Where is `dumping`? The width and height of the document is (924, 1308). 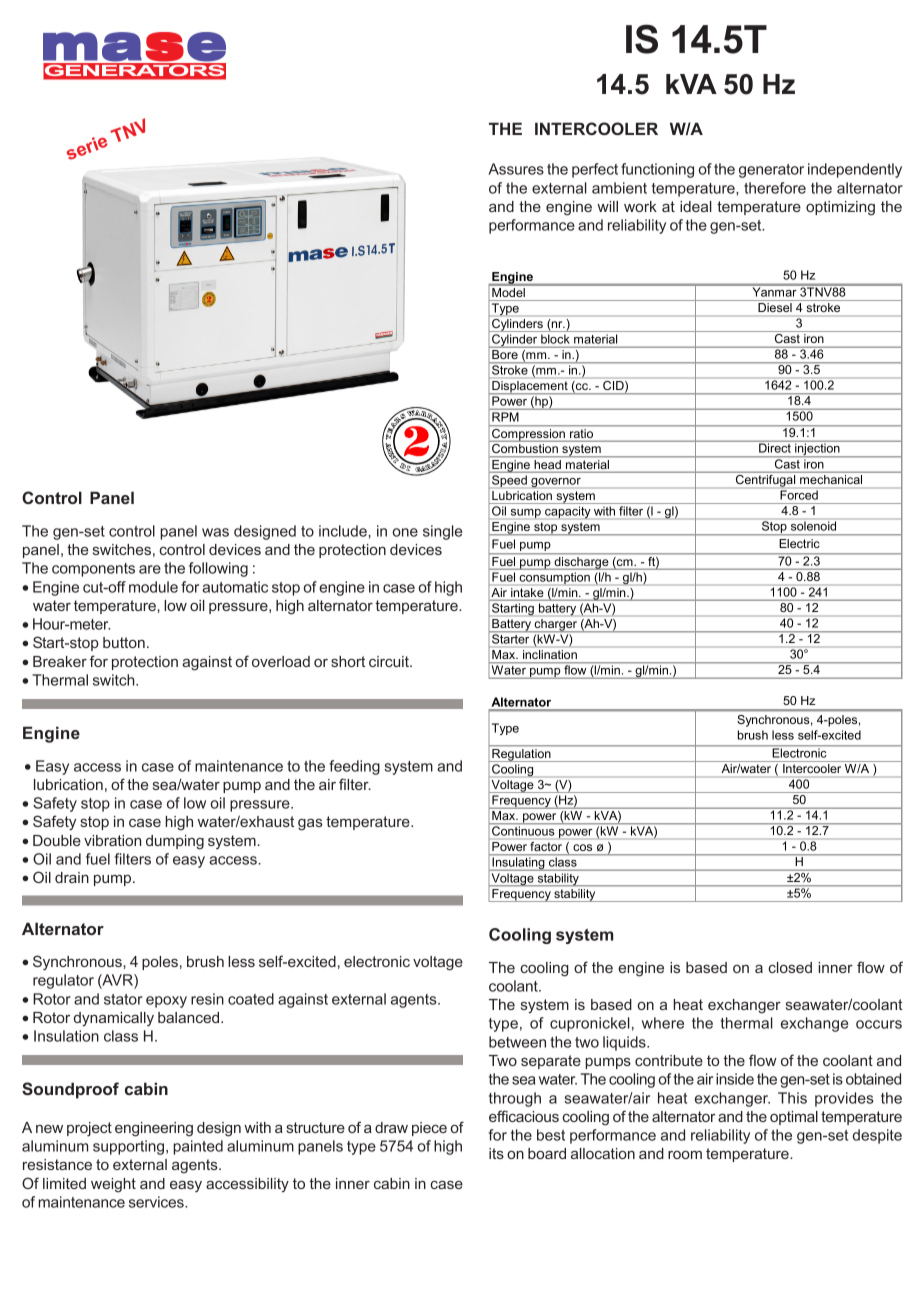
dumping is located at coordinates (175, 842).
